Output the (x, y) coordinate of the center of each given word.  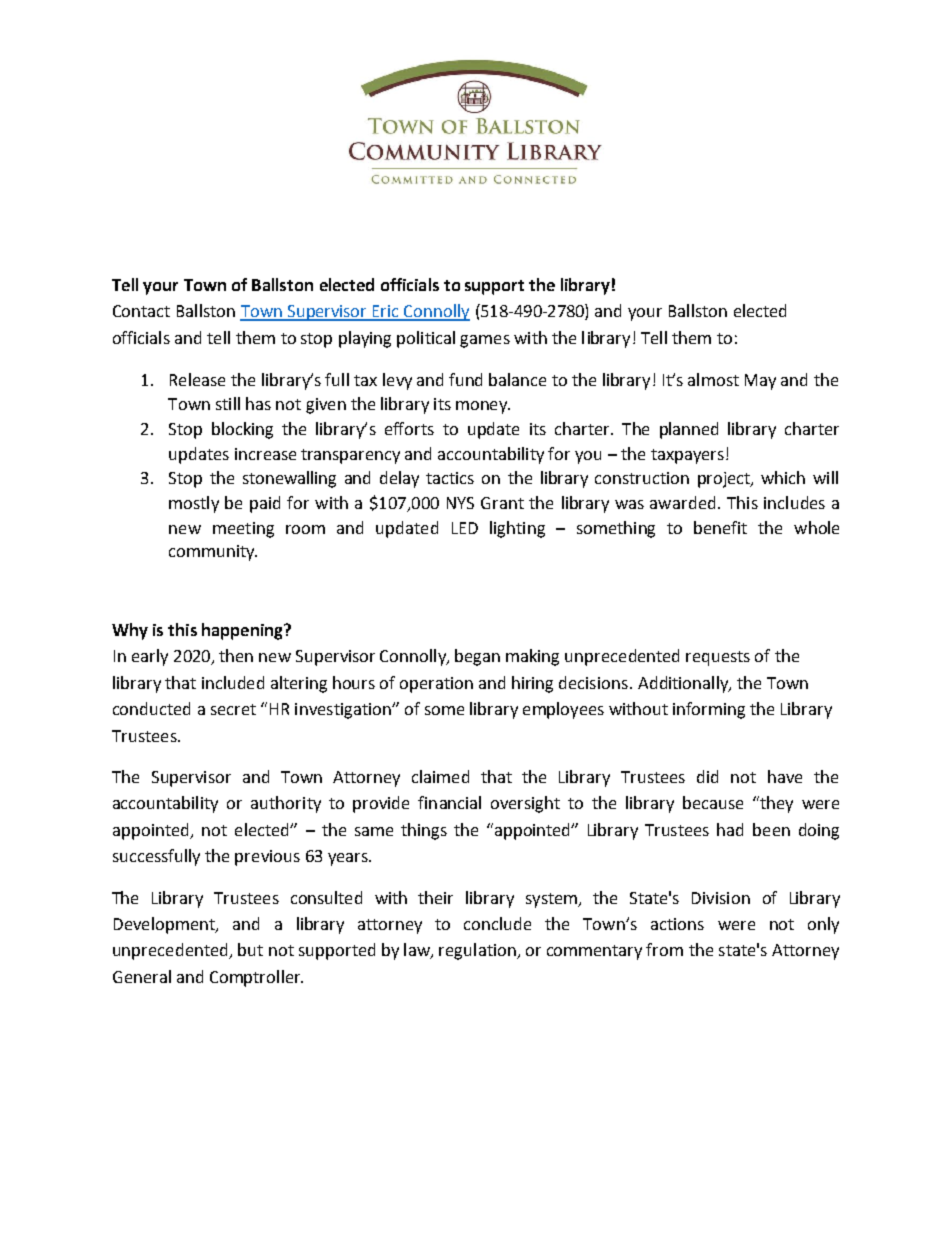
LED (465, 528)
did (707, 776)
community (213, 553)
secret (233, 709)
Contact (141, 311)
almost (713, 379)
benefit (720, 527)
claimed (440, 776)
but (250, 949)
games (485, 341)
